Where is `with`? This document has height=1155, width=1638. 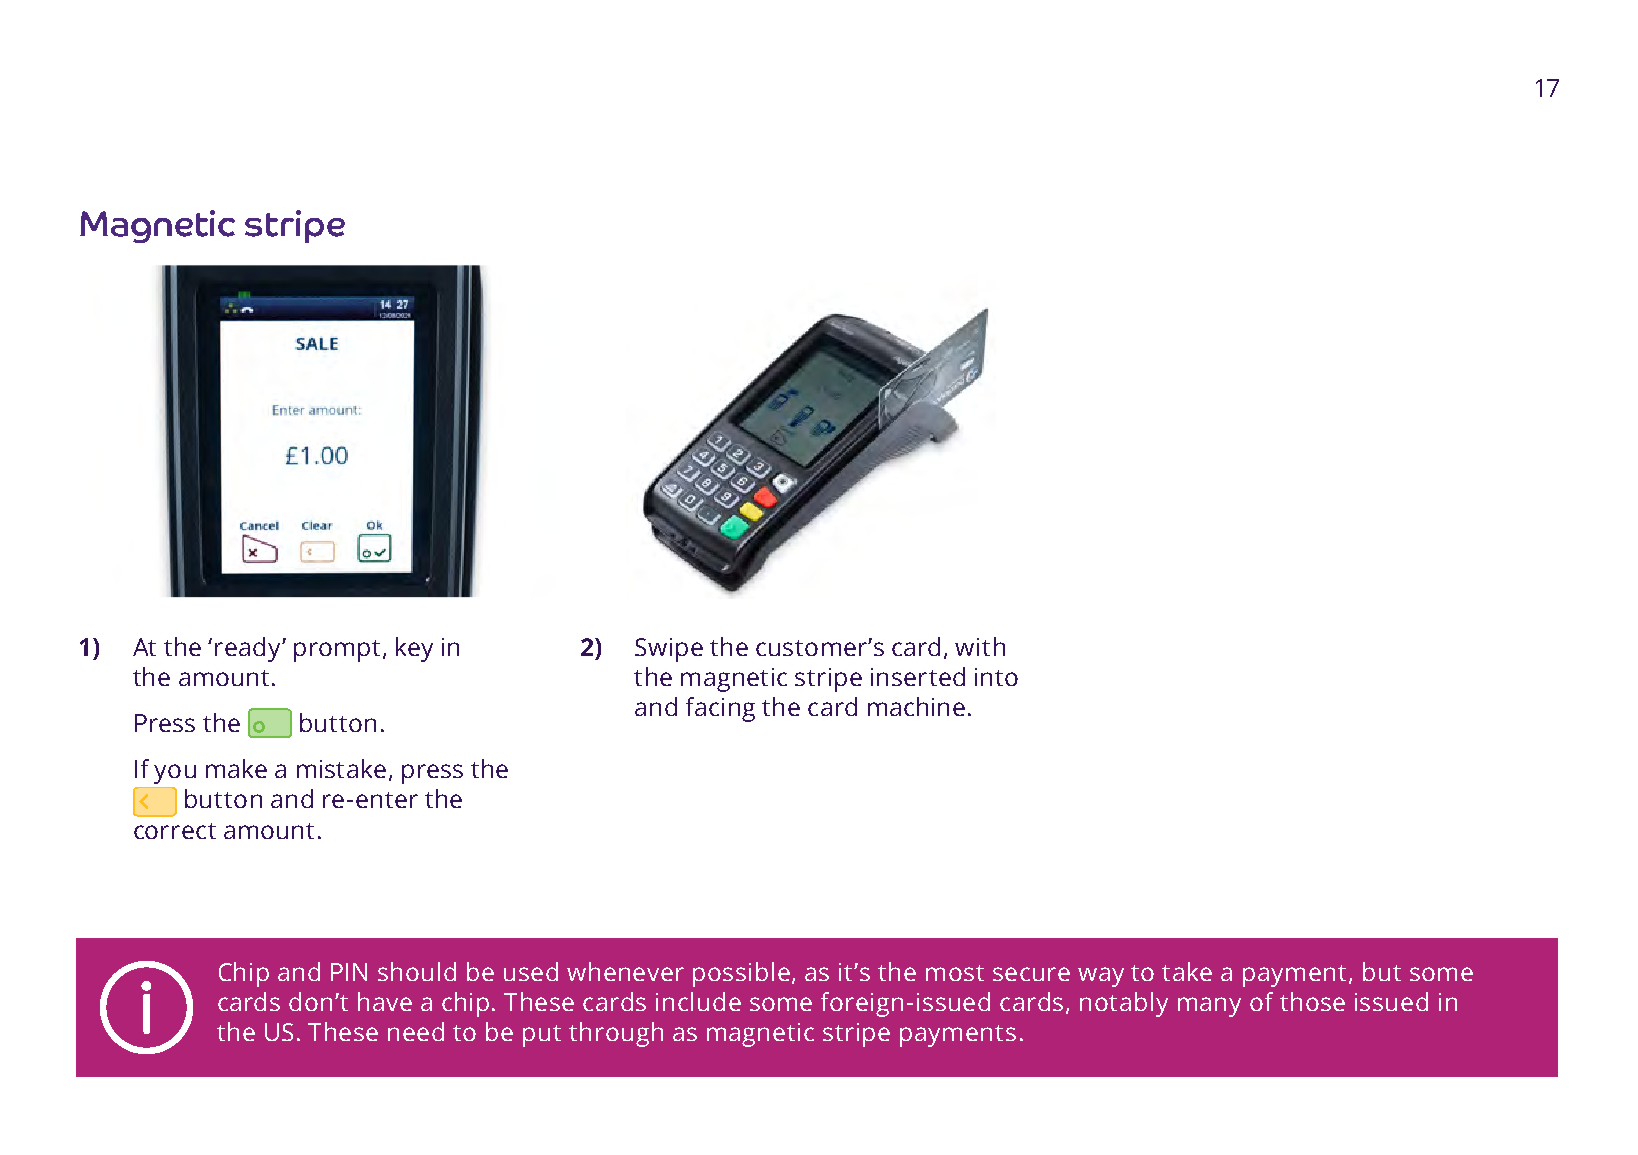
with is located at coordinates (980, 646).
